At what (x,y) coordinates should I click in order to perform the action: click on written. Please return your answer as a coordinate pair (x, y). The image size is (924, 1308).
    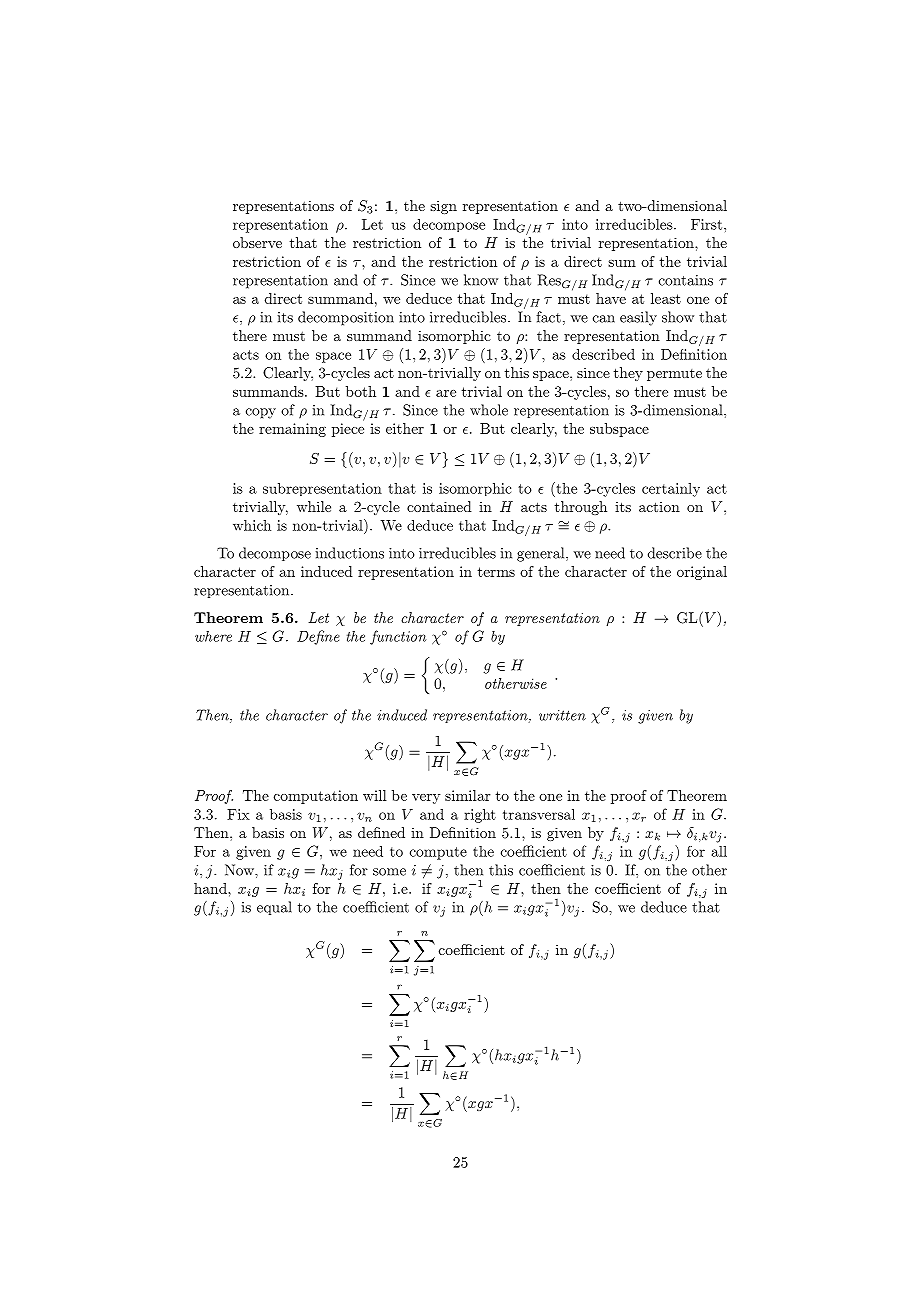
    Looking at the image, I should click on (562, 715).
